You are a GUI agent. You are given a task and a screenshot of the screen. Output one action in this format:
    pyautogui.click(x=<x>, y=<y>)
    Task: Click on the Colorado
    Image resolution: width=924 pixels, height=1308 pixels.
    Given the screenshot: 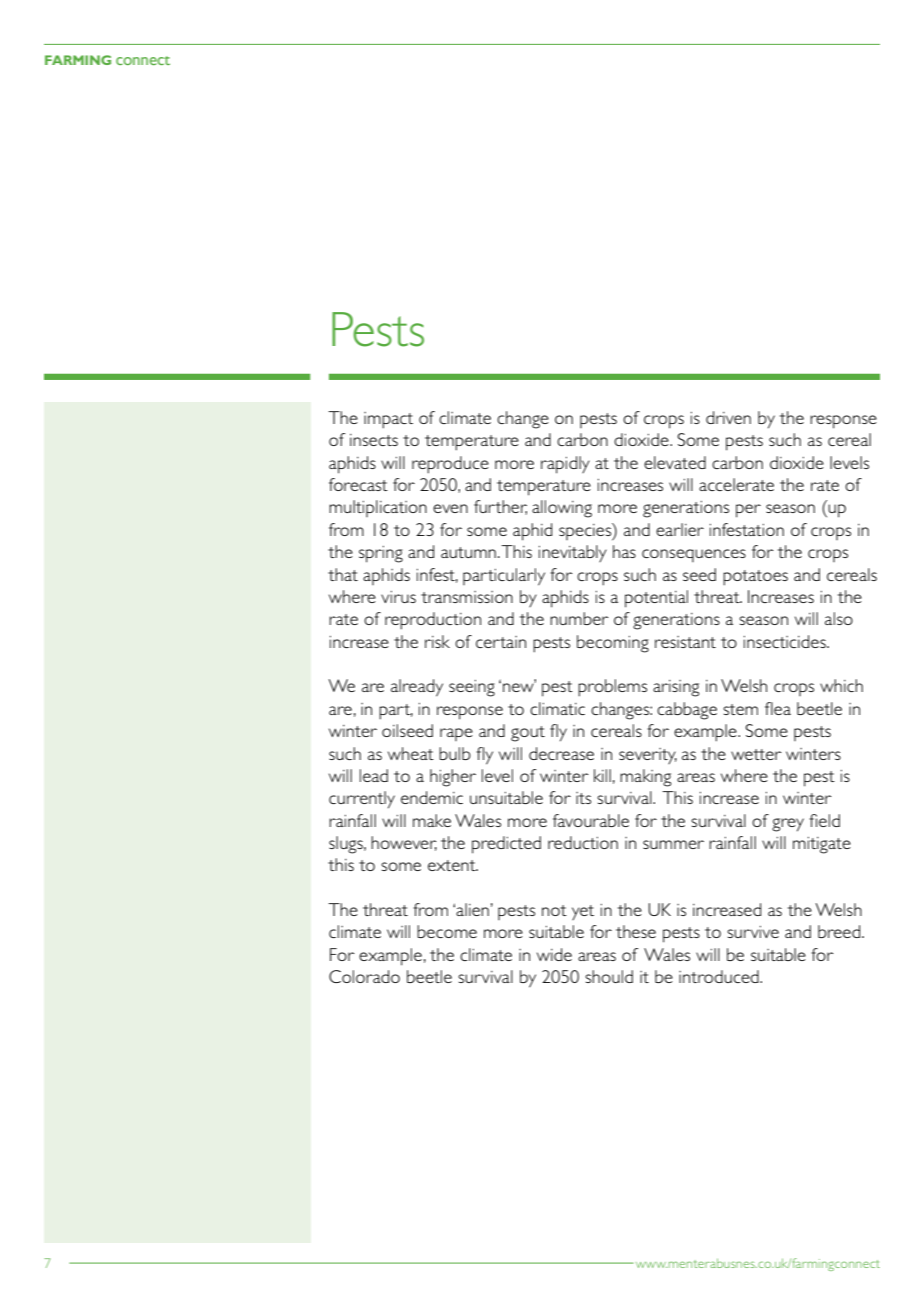 What is the action you would take?
    pyautogui.click(x=364, y=976)
